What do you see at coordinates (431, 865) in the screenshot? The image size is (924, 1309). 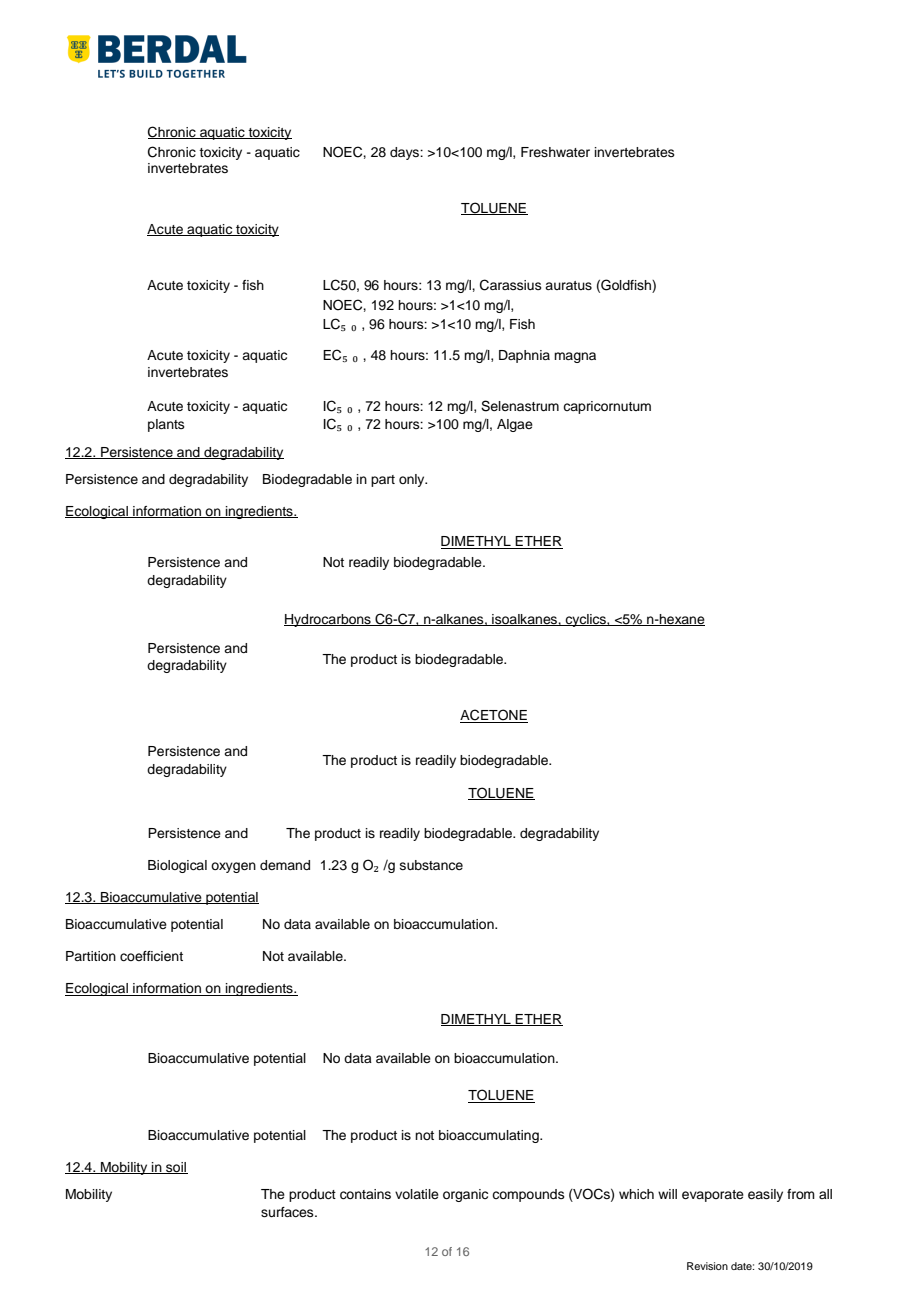 I see `substance` at bounding box center [431, 865].
